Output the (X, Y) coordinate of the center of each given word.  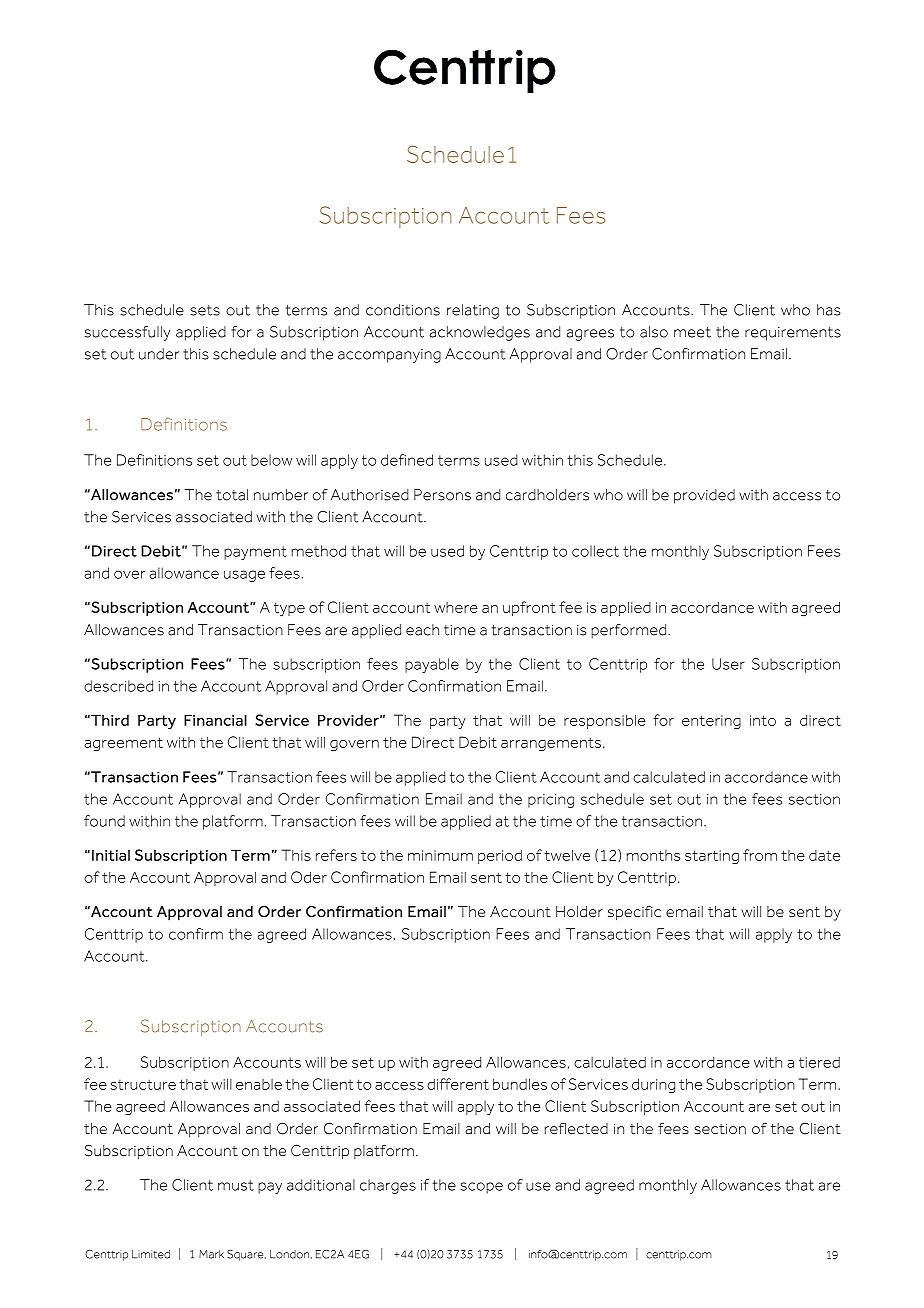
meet (692, 332)
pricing (551, 801)
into (763, 720)
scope (482, 1188)
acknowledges (480, 333)
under (159, 354)
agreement (123, 744)
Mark (211, 1254)
